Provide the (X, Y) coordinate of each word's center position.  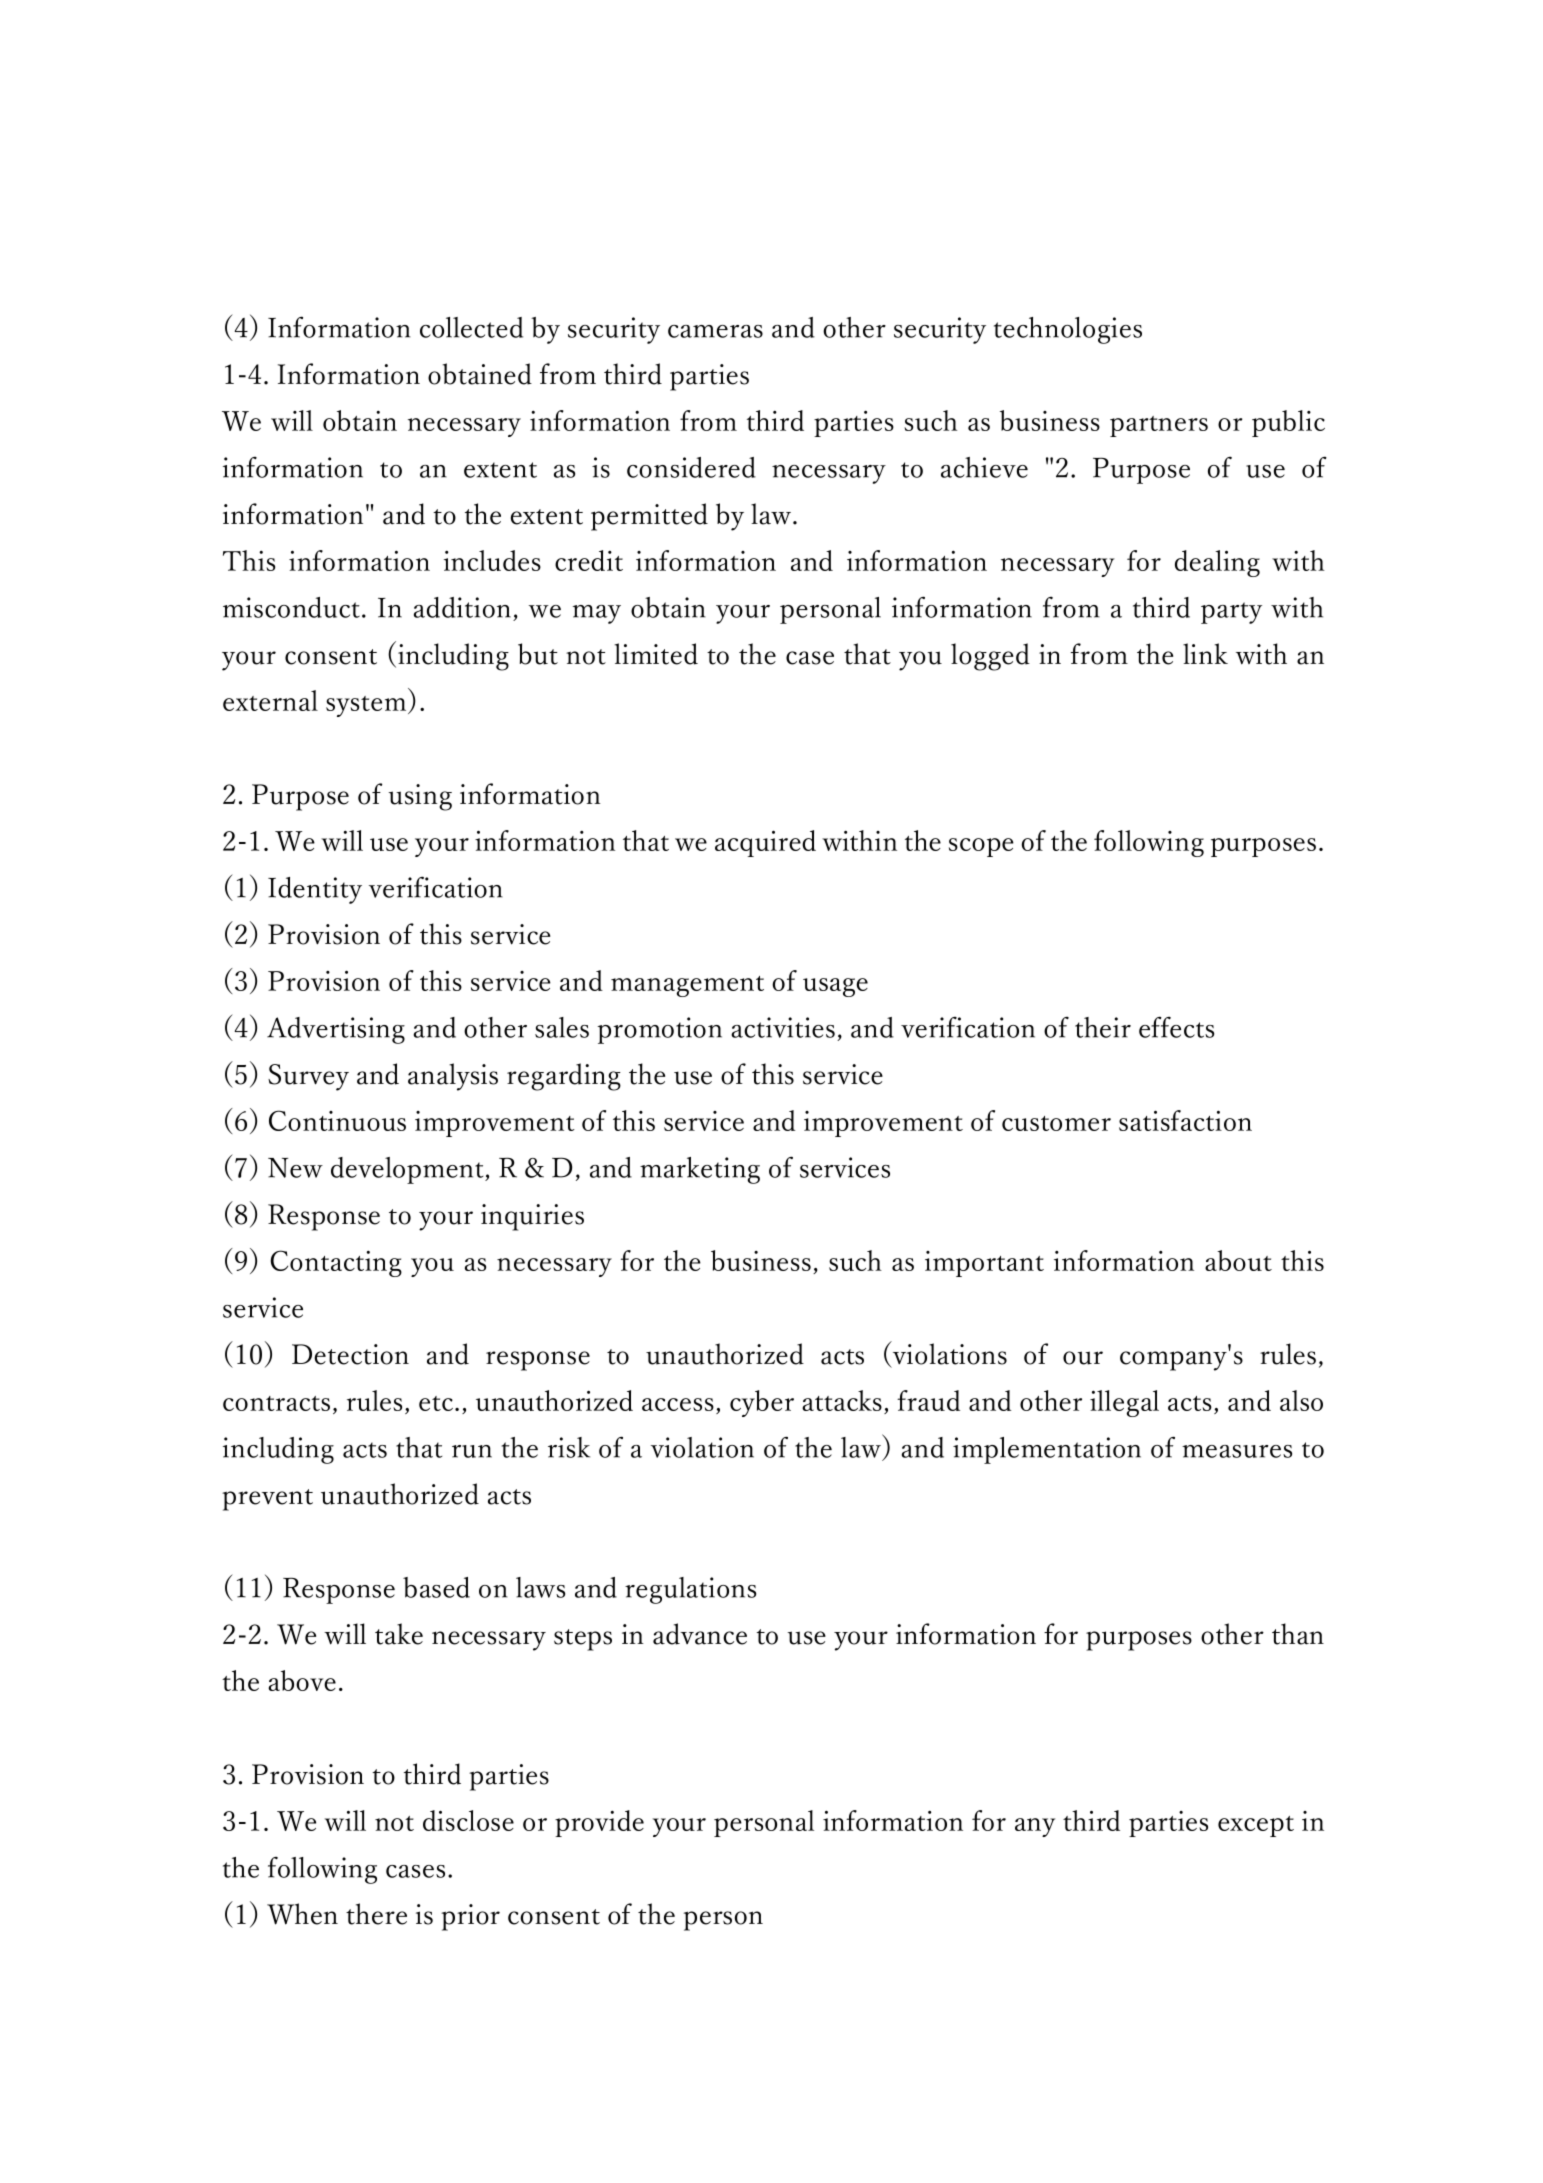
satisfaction (1185, 1120)
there (376, 1914)
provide (599, 1823)
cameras (715, 331)
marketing (700, 1170)
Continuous (337, 1120)
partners (1159, 426)
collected (471, 327)
